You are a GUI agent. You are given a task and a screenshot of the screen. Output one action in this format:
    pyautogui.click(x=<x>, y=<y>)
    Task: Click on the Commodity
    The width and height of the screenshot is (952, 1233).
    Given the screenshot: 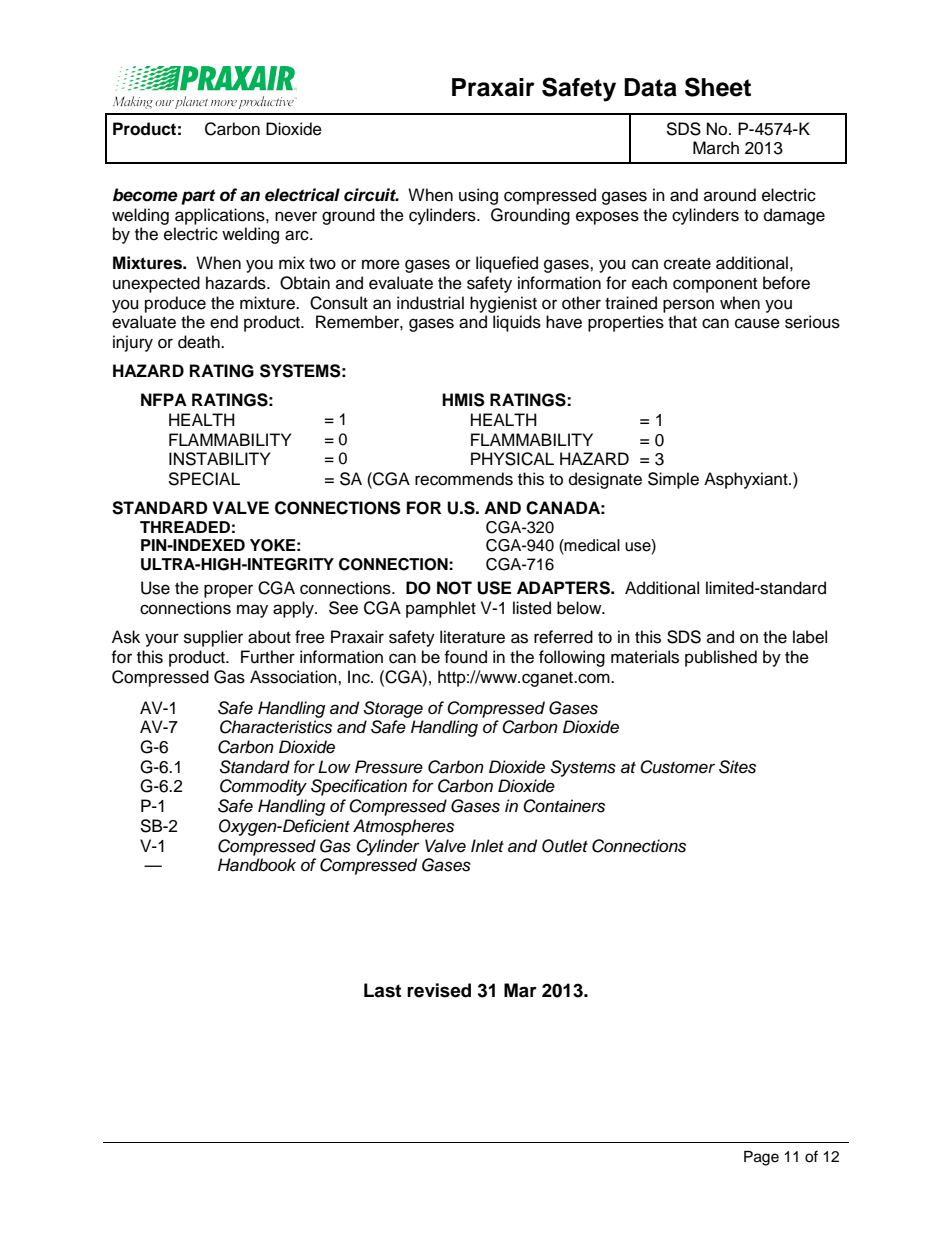 What is the action you would take?
    pyautogui.click(x=263, y=787)
